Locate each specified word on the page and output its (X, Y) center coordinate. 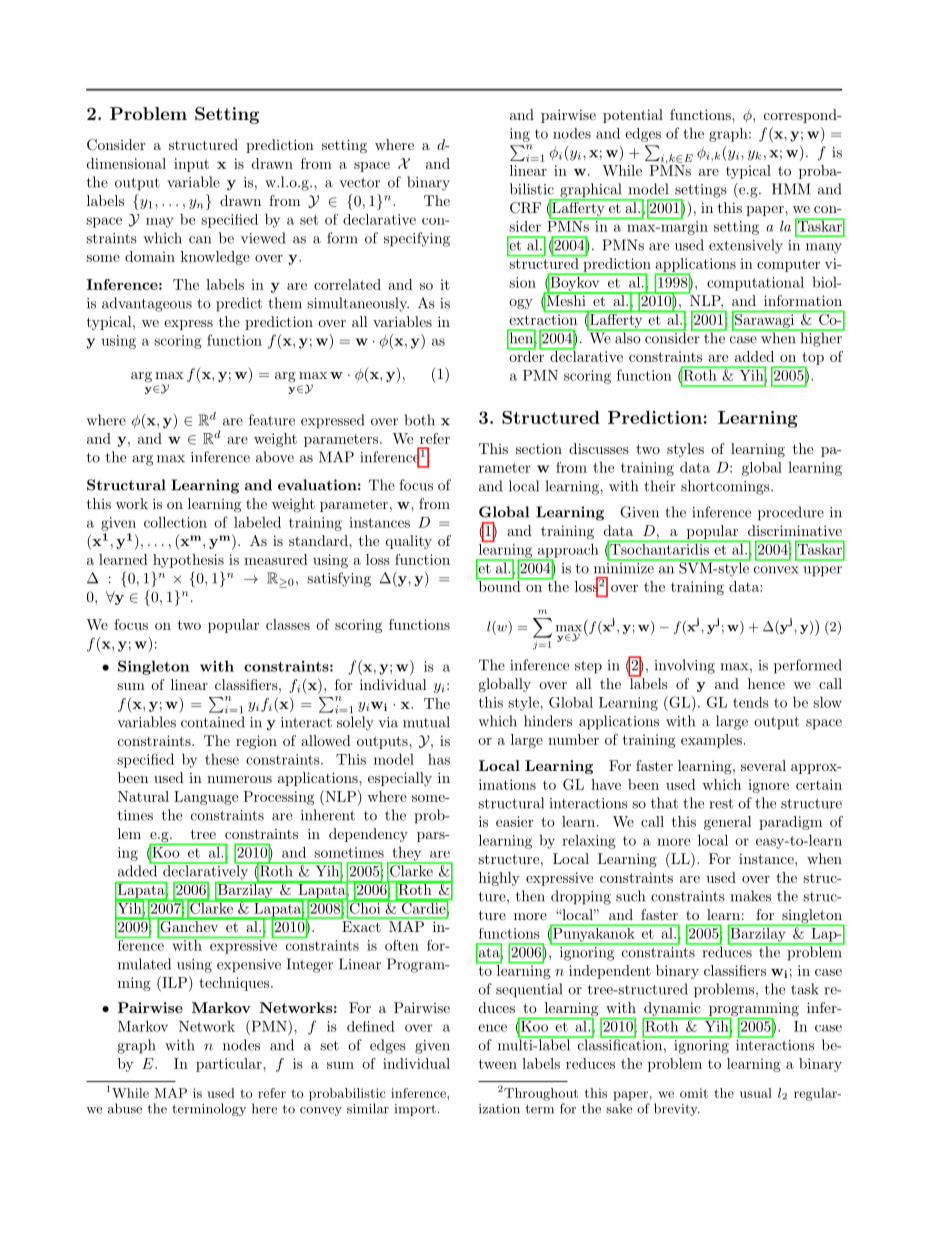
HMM (791, 189)
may (160, 223)
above (275, 457)
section (539, 448)
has (439, 759)
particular (230, 1065)
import (415, 1110)
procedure (791, 513)
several (763, 765)
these (222, 759)
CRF (525, 208)
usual (756, 1093)
